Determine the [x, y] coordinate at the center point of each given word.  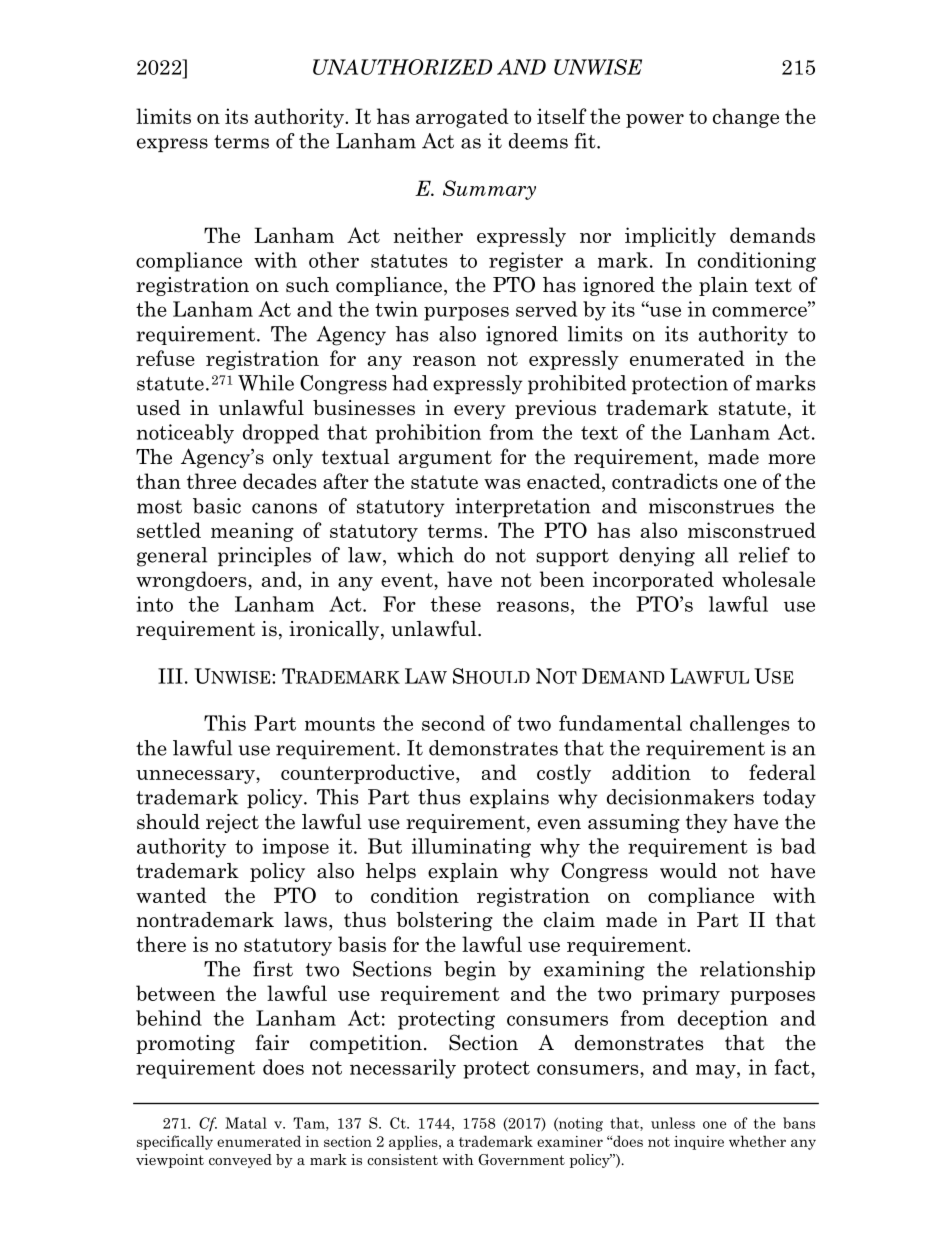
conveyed [240, 1161]
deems [538, 141]
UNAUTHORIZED [402, 67]
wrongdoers [192, 581]
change [746, 118]
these [456, 604]
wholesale [768, 579]
